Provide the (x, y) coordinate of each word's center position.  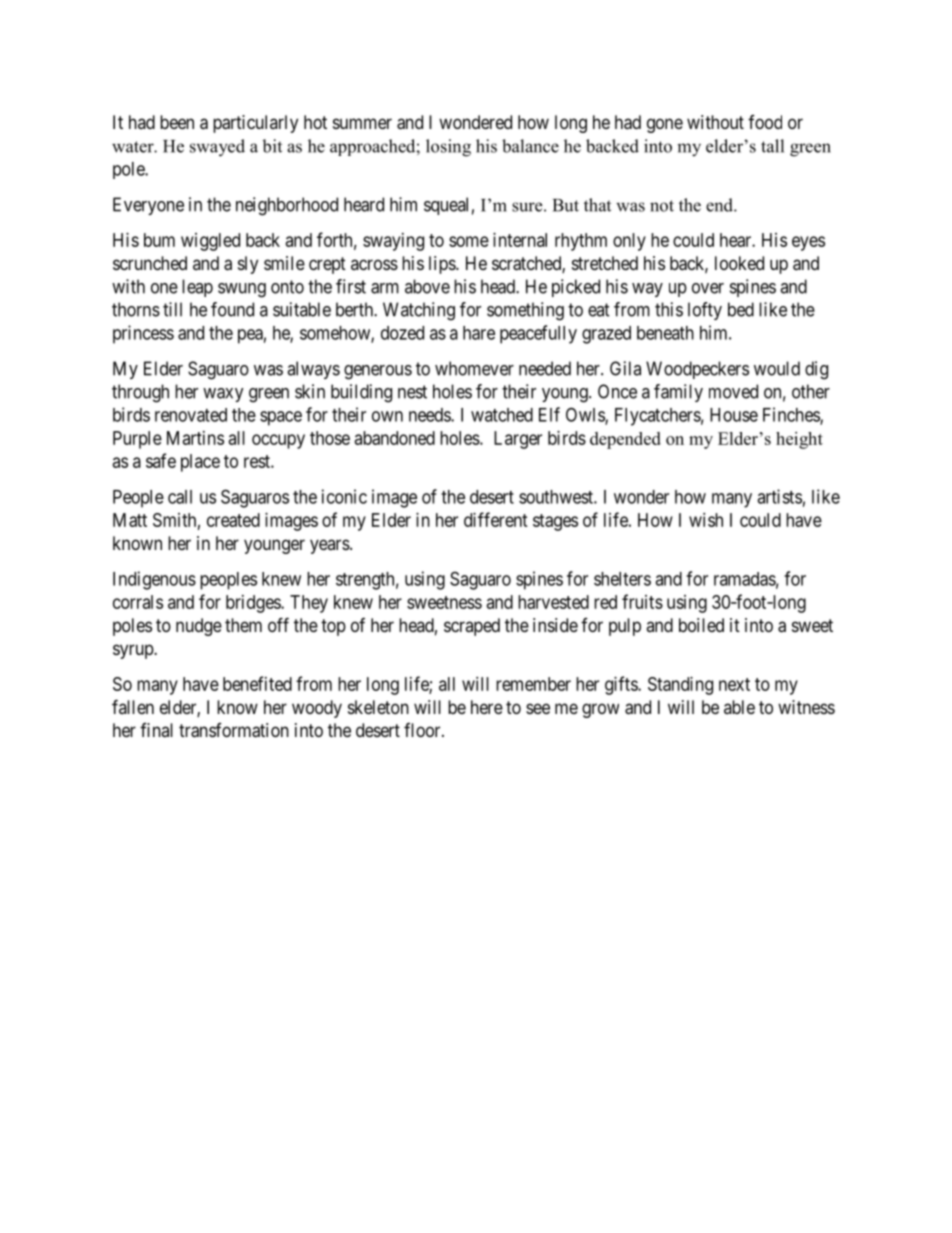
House (734, 415)
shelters (622, 579)
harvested (553, 602)
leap (197, 288)
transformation (234, 730)
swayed (217, 148)
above (427, 286)
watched (502, 415)
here (487, 707)
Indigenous (154, 580)
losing (448, 148)
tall (772, 146)
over (708, 288)
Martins (195, 438)
